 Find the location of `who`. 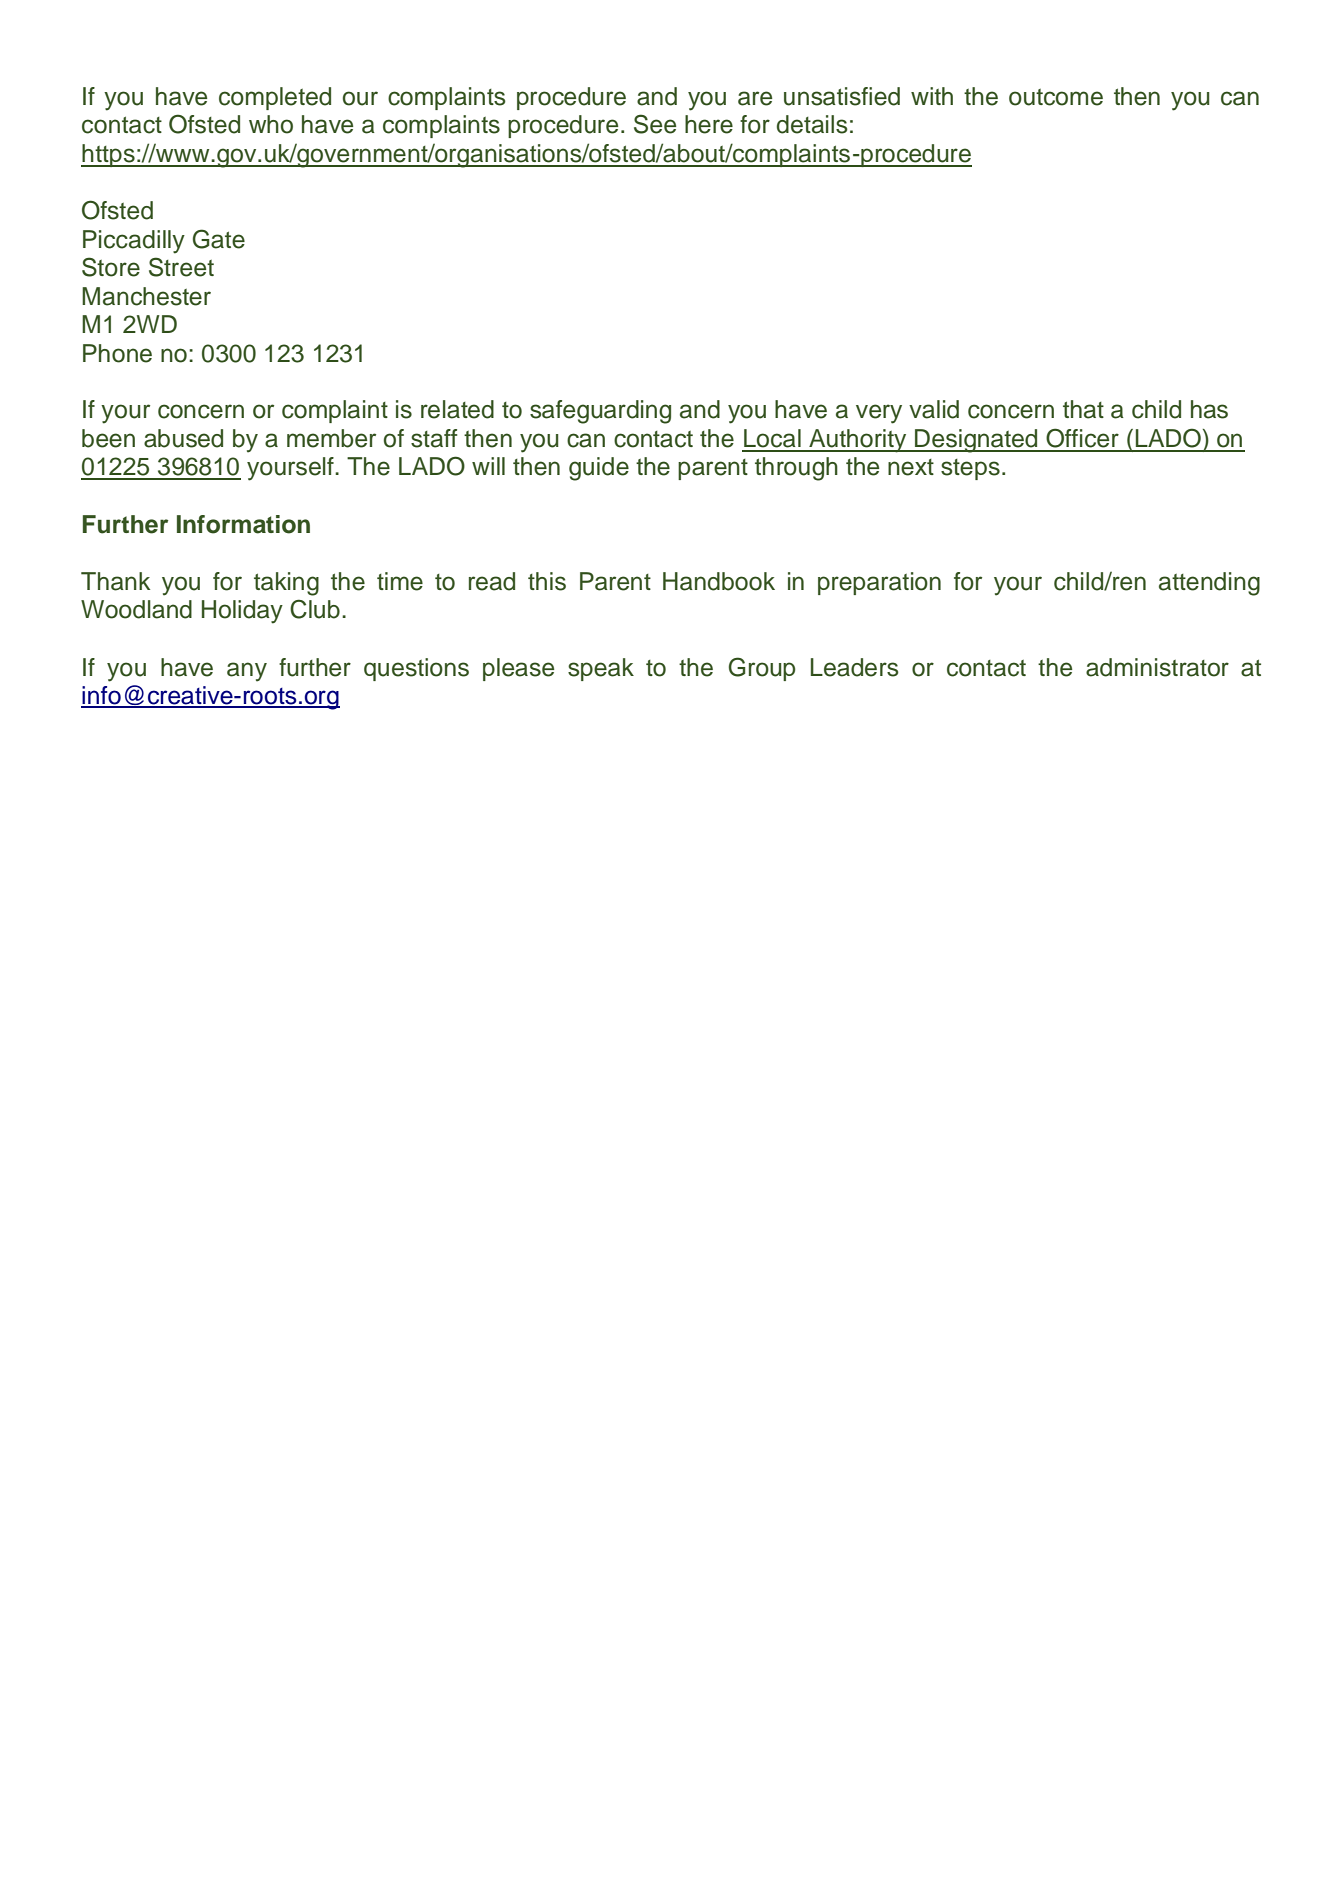

who is located at coordinates (271, 124).
